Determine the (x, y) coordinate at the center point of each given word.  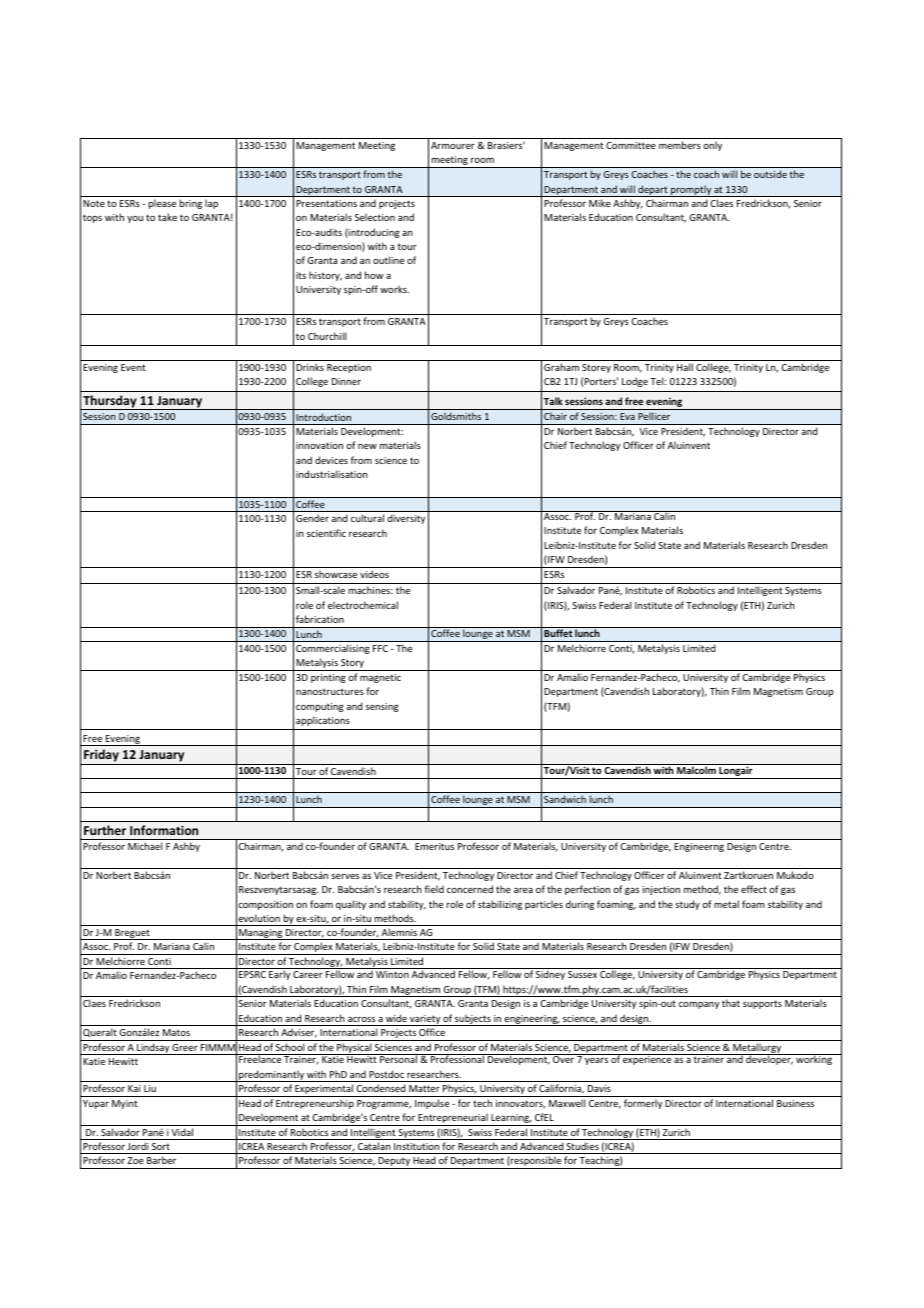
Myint (125, 1104)
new (367, 446)
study (687, 905)
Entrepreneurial (453, 1119)
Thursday (110, 402)
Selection (375, 217)
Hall (685, 367)
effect (754, 889)
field (434, 889)
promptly (691, 191)
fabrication (320, 619)
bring (191, 204)
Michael (145, 846)
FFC (380, 648)
